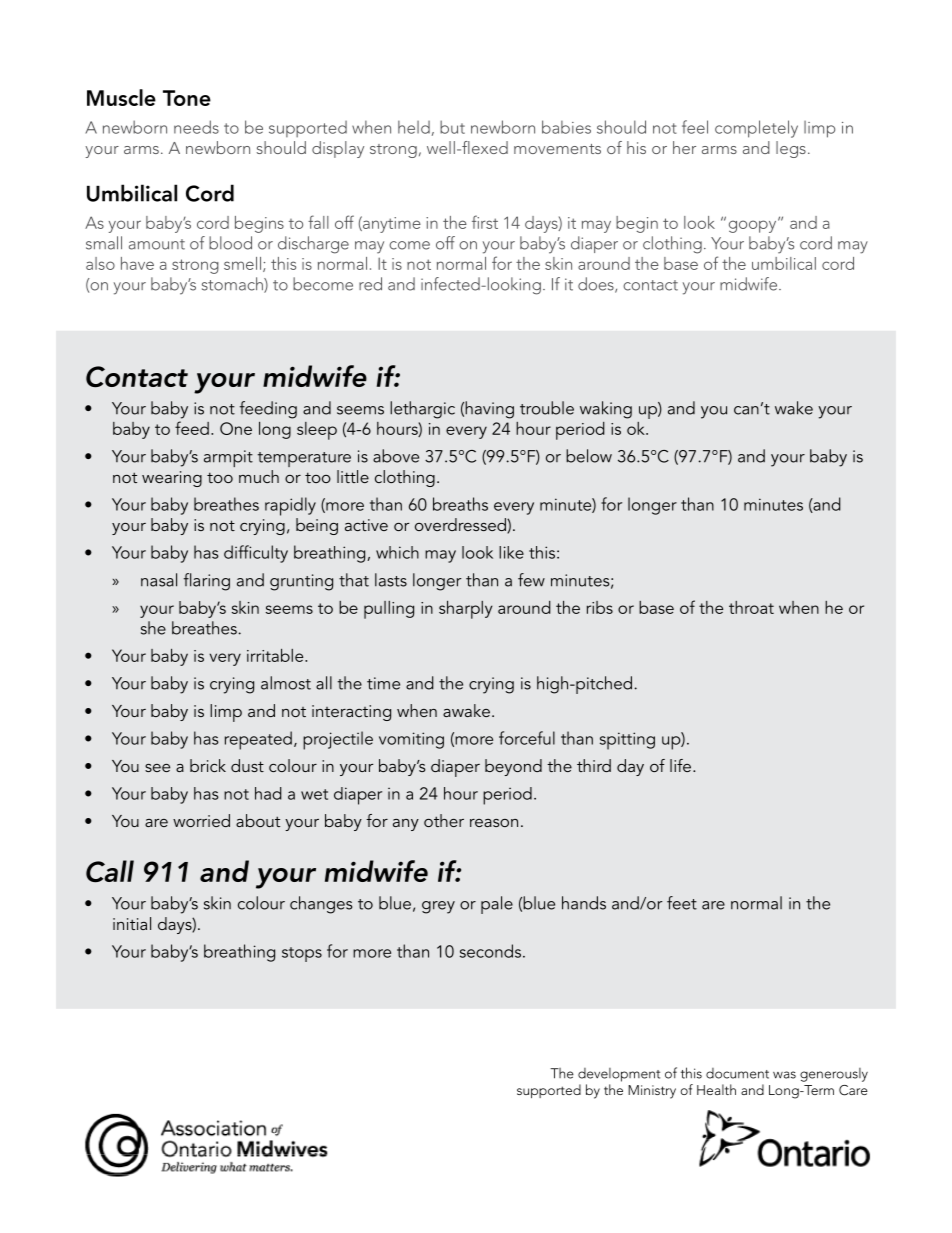  I want to click on completely, so click(756, 129).
